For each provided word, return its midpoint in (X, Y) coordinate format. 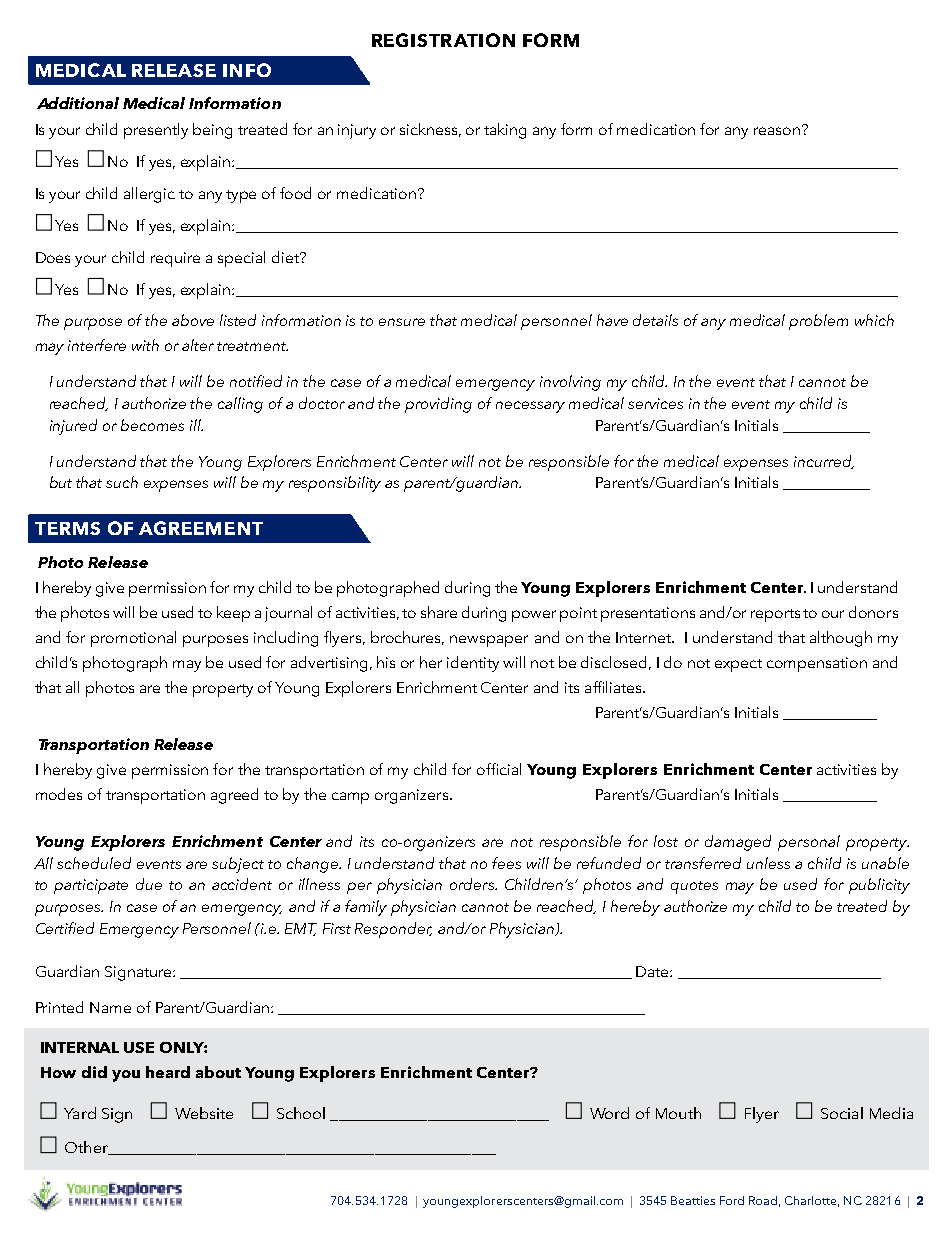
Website (204, 1113)
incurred (824, 462)
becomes (152, 425)
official (499, 769)
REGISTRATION (443, 40)
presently (156, 131)
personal (809, 843)
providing (438, 405)
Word (609, 1113)
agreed (234, 796)
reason (777, 131)
